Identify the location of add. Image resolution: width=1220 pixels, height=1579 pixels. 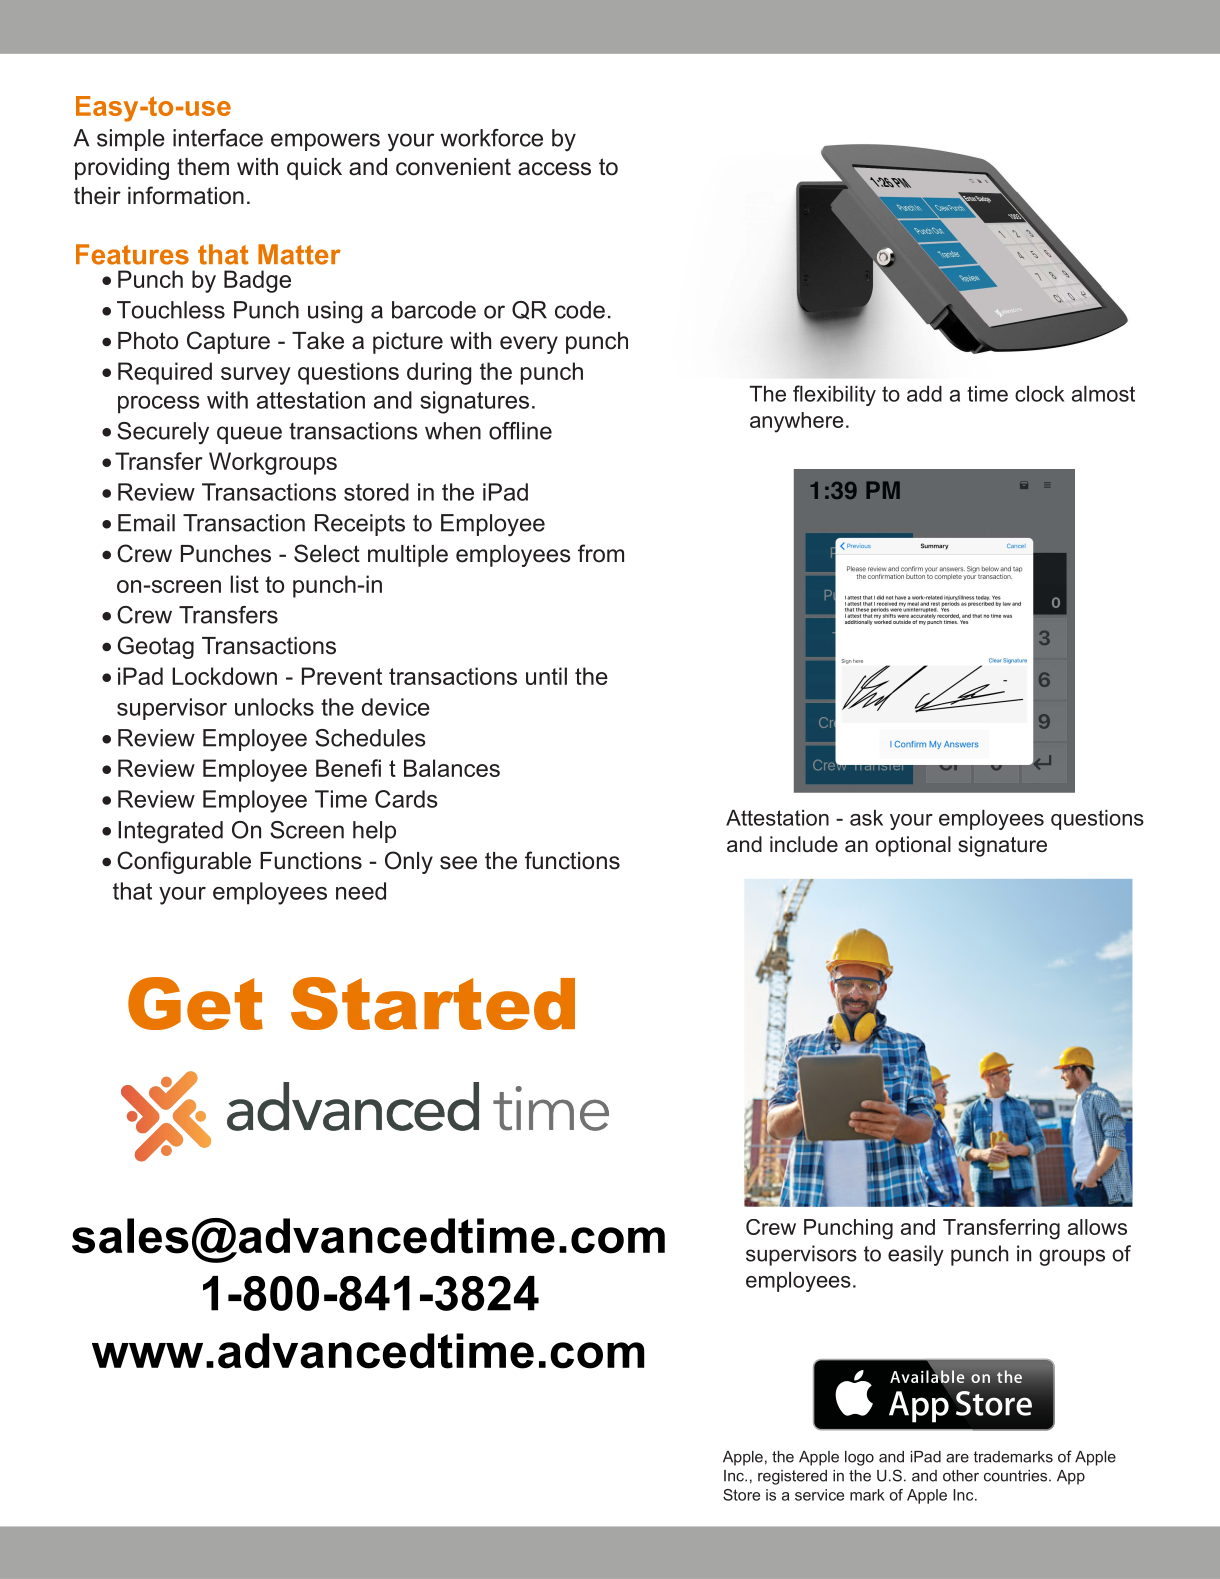
(924, 394).
